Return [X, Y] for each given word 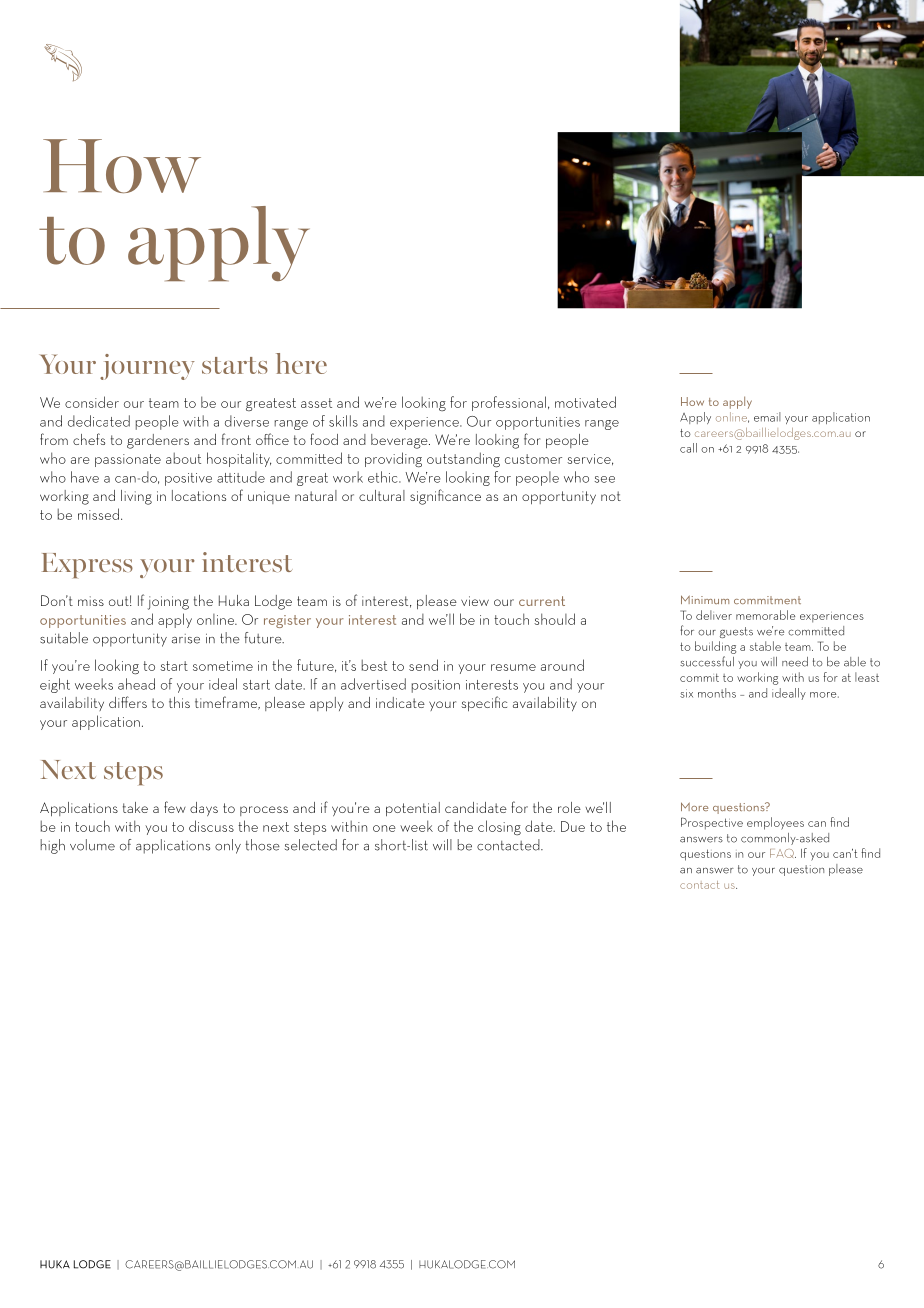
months [717, 693]
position [436, 686]
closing [499, 827]
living [136, 497]
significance [445, 497]
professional [509, 403]
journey [147, 367]
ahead [136, 684]
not [611, 496]
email [767, 417]
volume [92, 845]
